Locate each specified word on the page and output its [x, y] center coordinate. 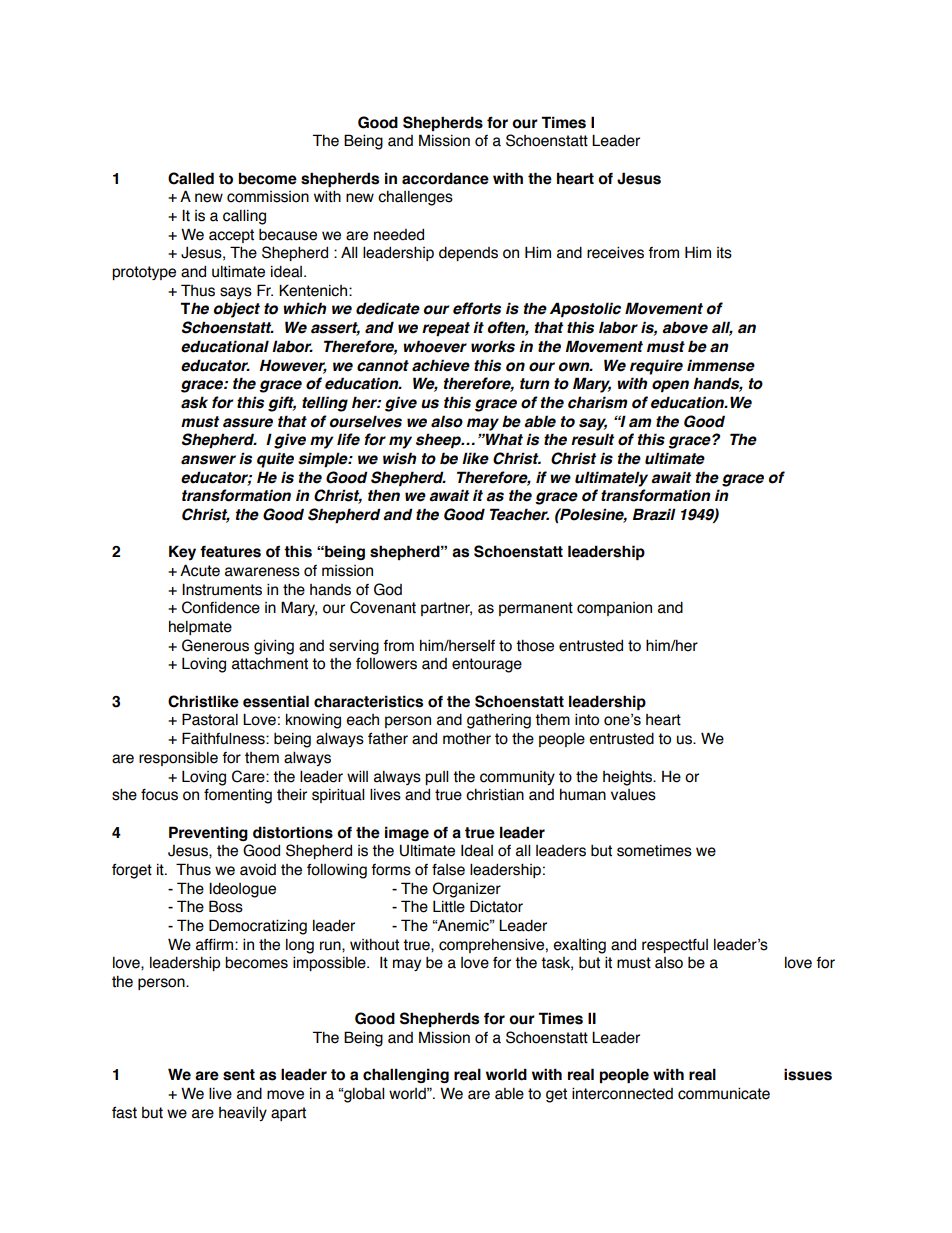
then [384, 495]
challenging [406, 1075]
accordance [445, 178]
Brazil [654, 514]
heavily [243, 1113]
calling [244, 217]
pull [436, 777]
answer [208, 460]
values [633, 795]
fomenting [238, 796]
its [724, 253]
